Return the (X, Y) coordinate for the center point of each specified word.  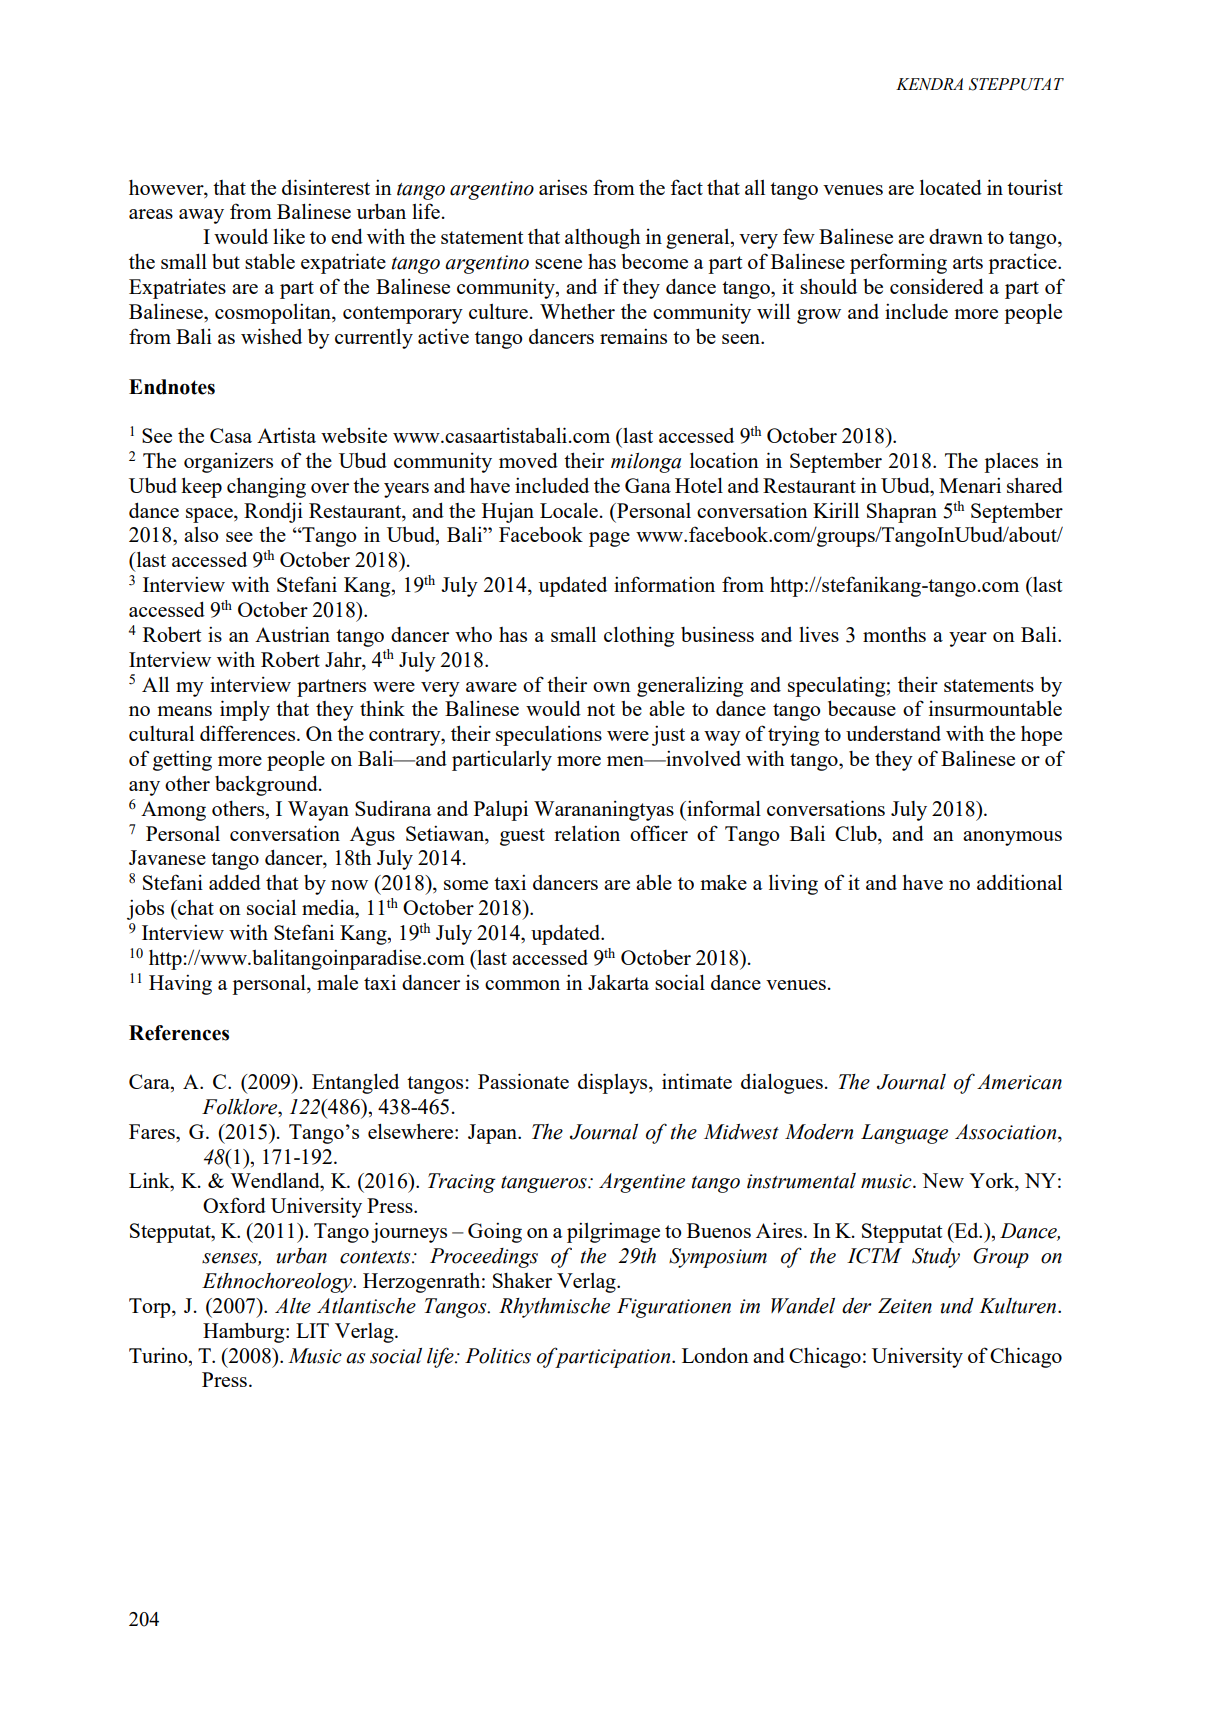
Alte (293, 1306)
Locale (569, 510)
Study (936, 1258)
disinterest (326, 187)
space (210, 515)
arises (563, 187)
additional (1019, 882)
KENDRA (929, 84)
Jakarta (618, 982)
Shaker (522, 1280)
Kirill (836, 510)
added (235, 882)
